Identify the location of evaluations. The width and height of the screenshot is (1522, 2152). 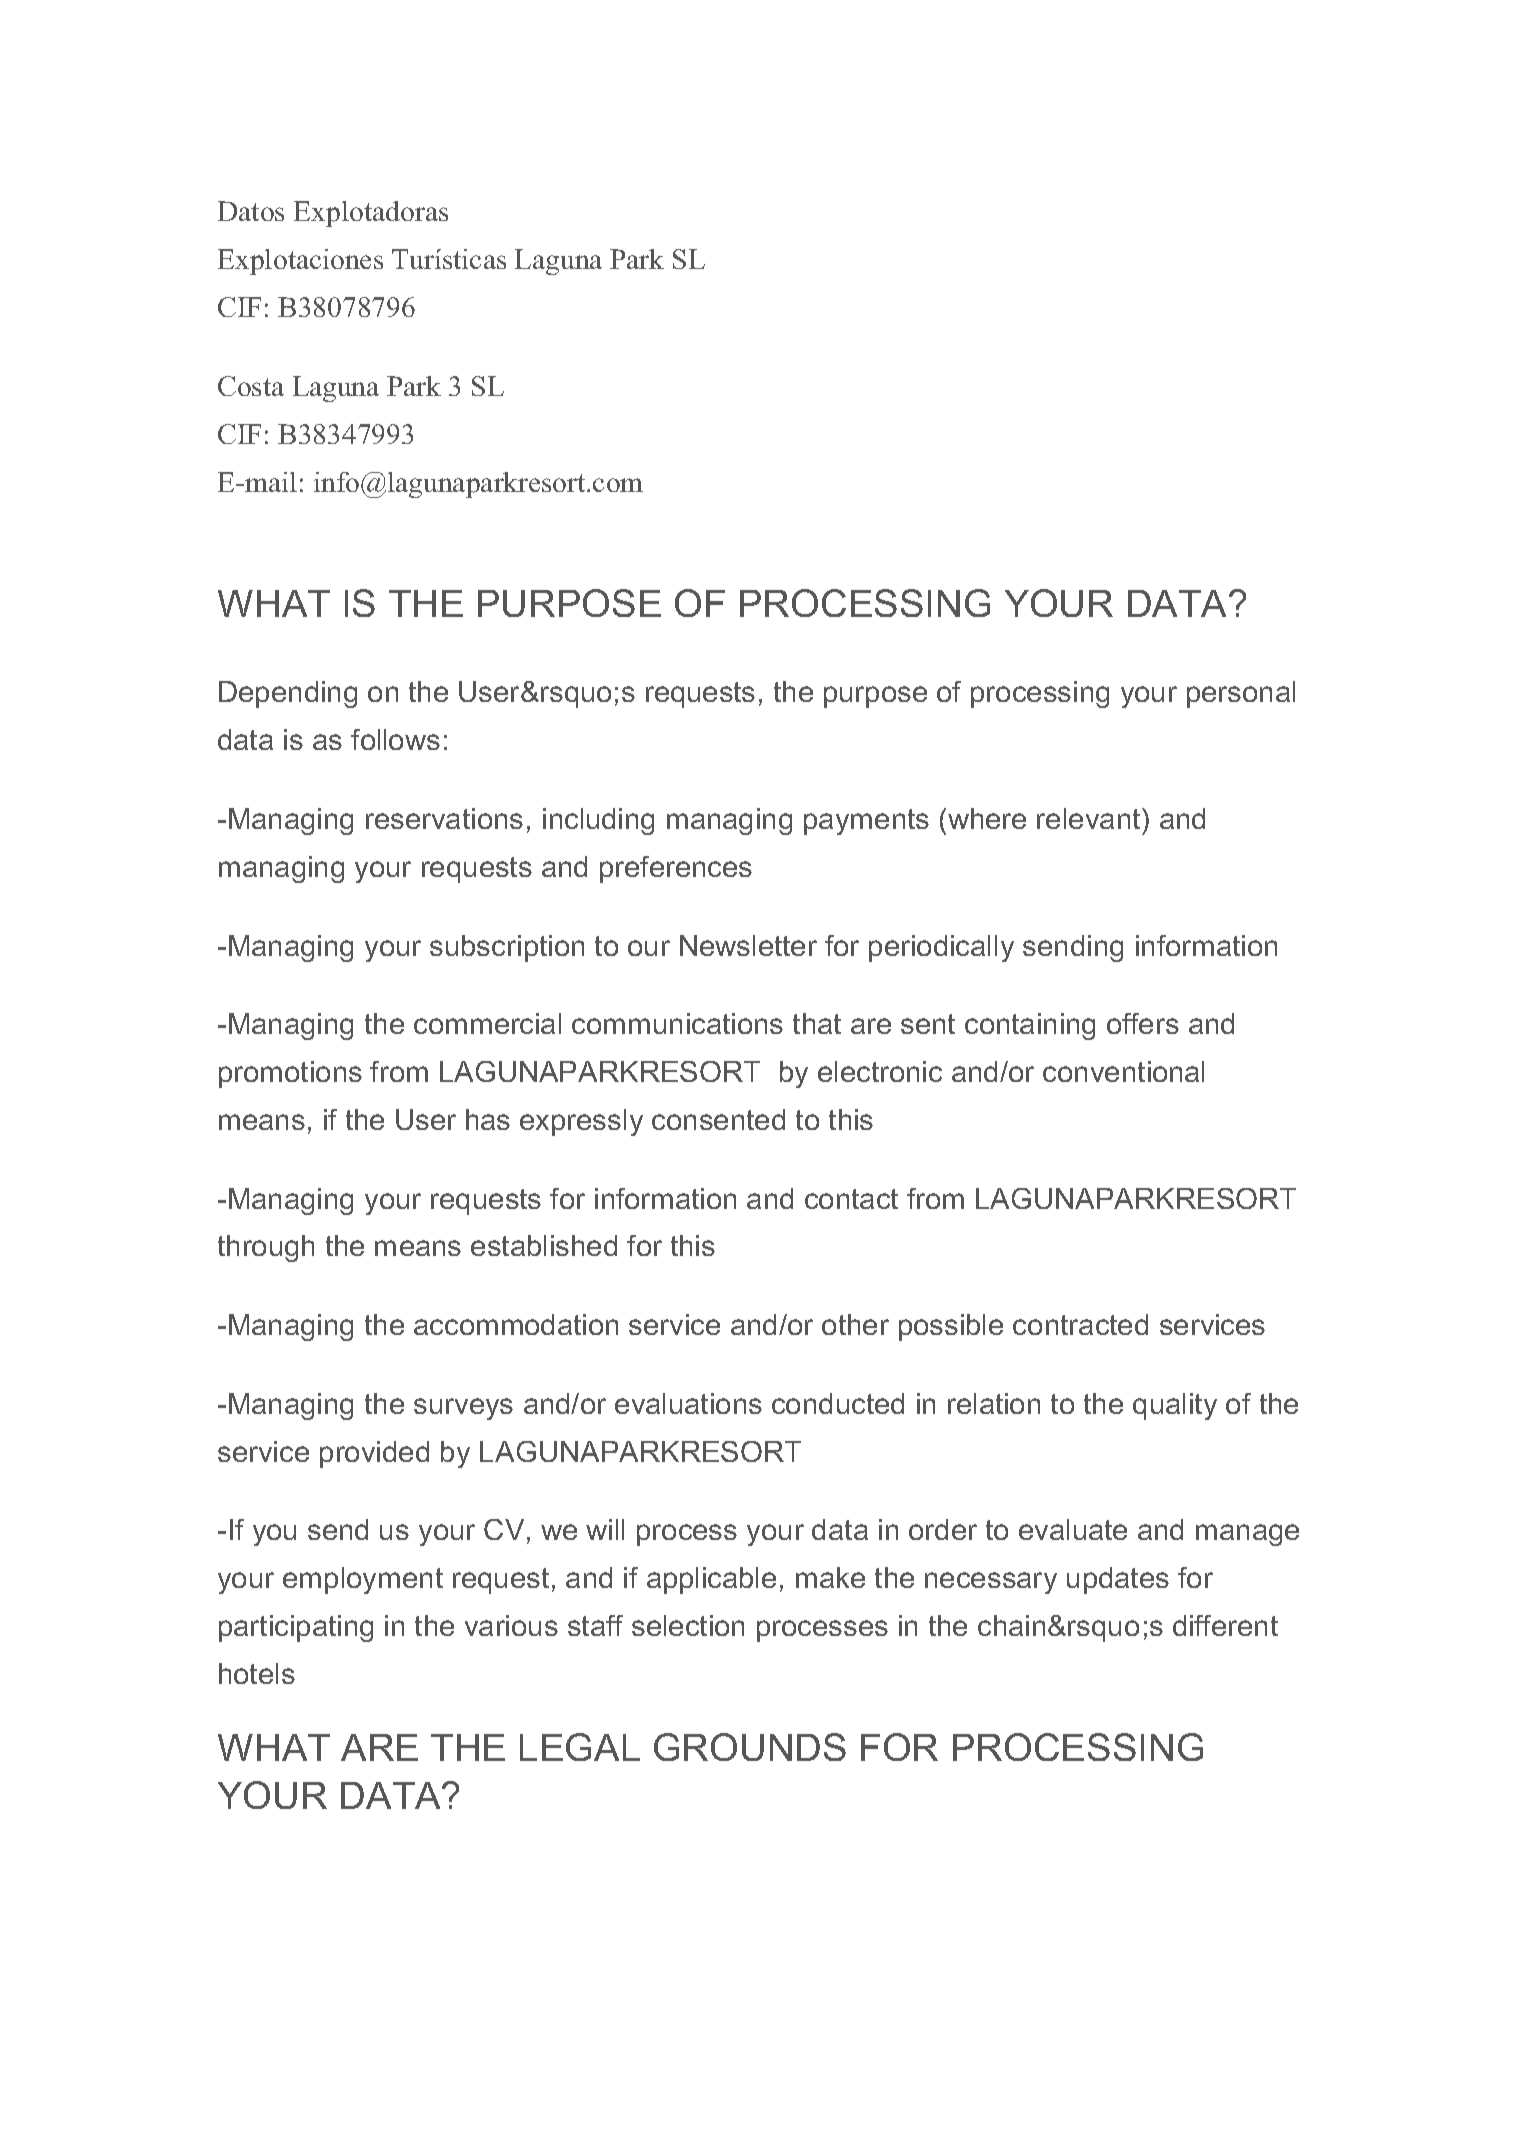
(688, 1403).
